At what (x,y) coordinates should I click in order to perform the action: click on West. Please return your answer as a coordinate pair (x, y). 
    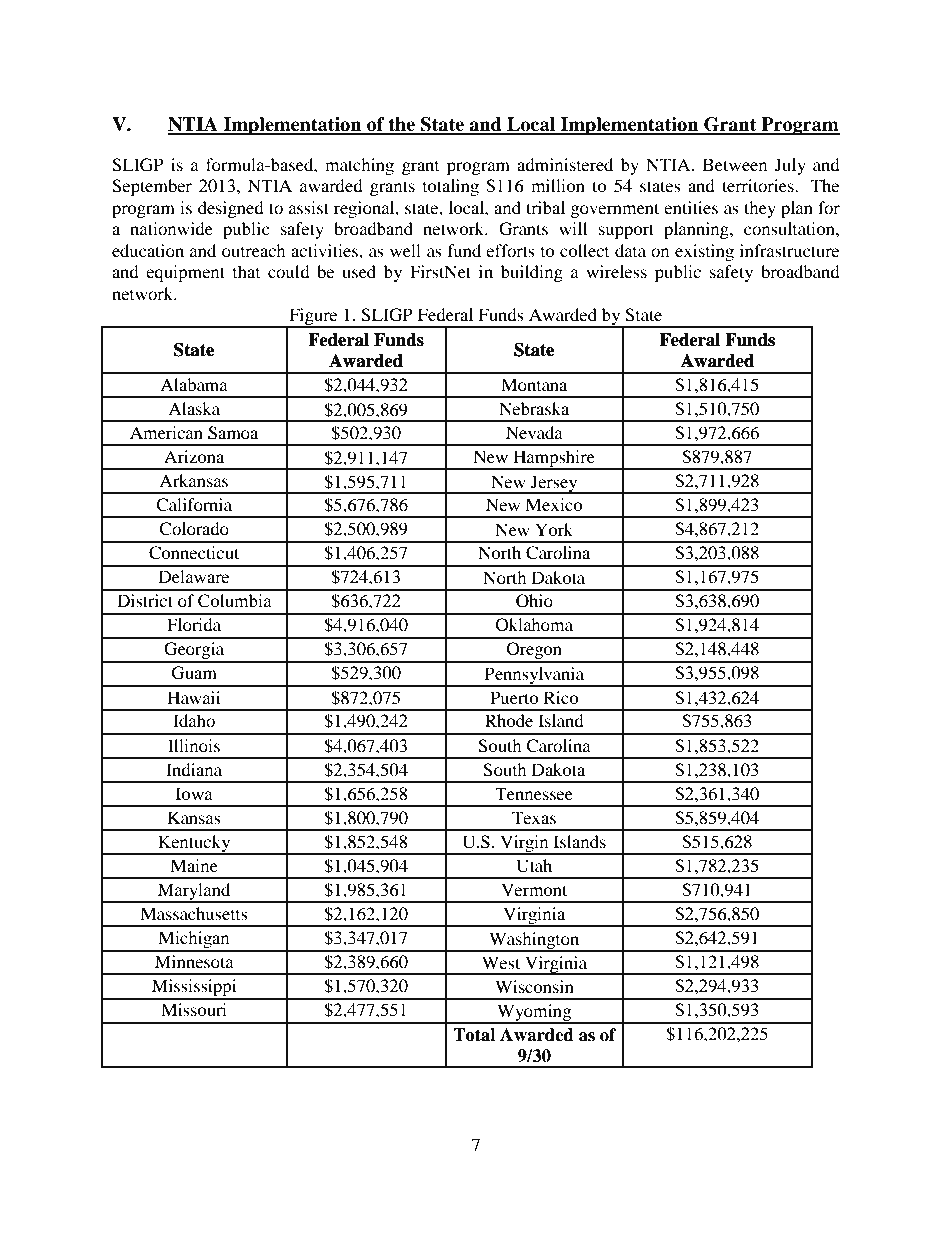
    Looking at the image, I should click on (501, 962).
